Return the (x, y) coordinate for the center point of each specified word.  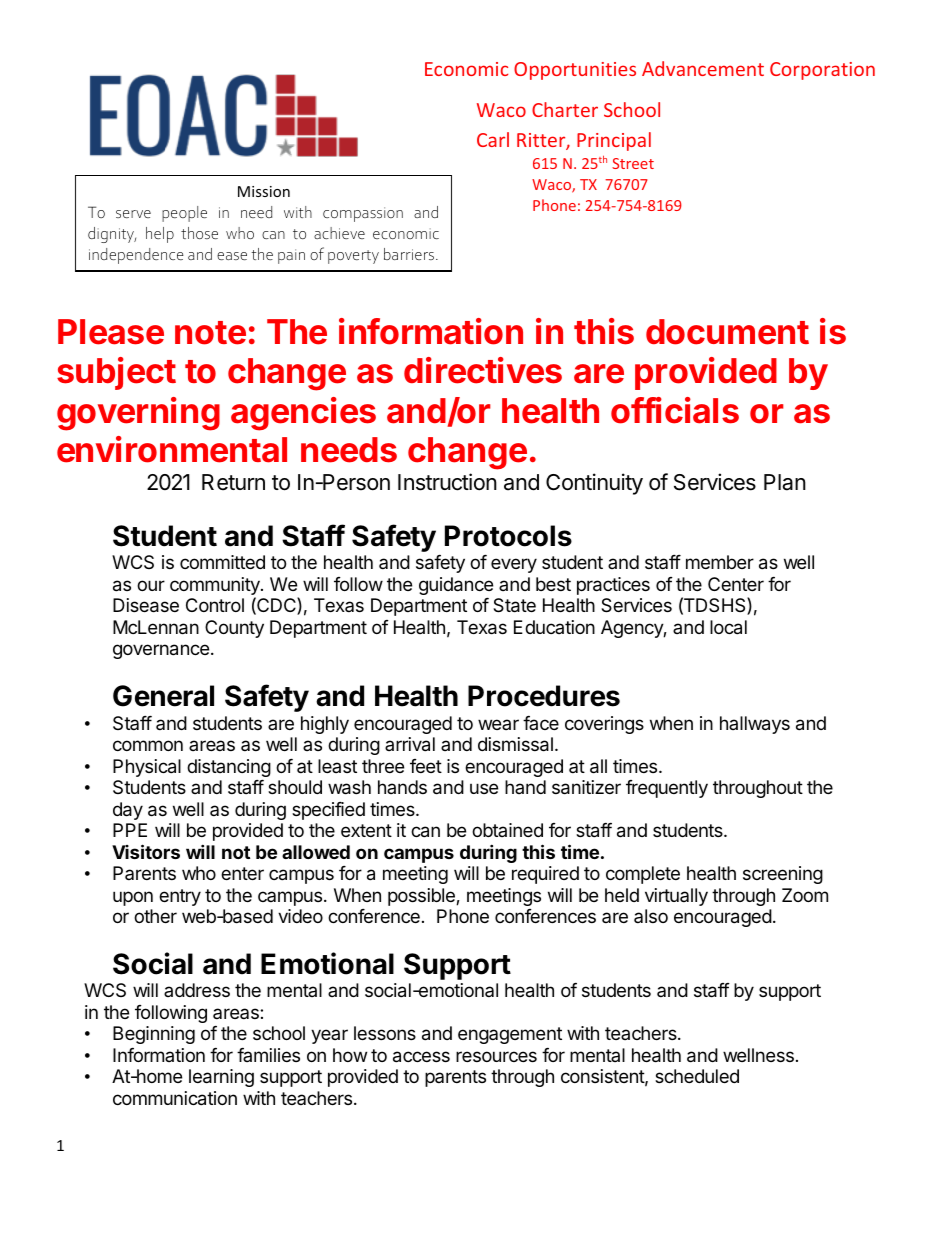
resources (496, 1056)
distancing (229, 768)
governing (138, 414)
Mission (264, 191)
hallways (755, 725)
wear (498, 724)
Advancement (703, 68)
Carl (493, 139)
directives (483, 370)
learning (221, 1078)
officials (675, 410)
